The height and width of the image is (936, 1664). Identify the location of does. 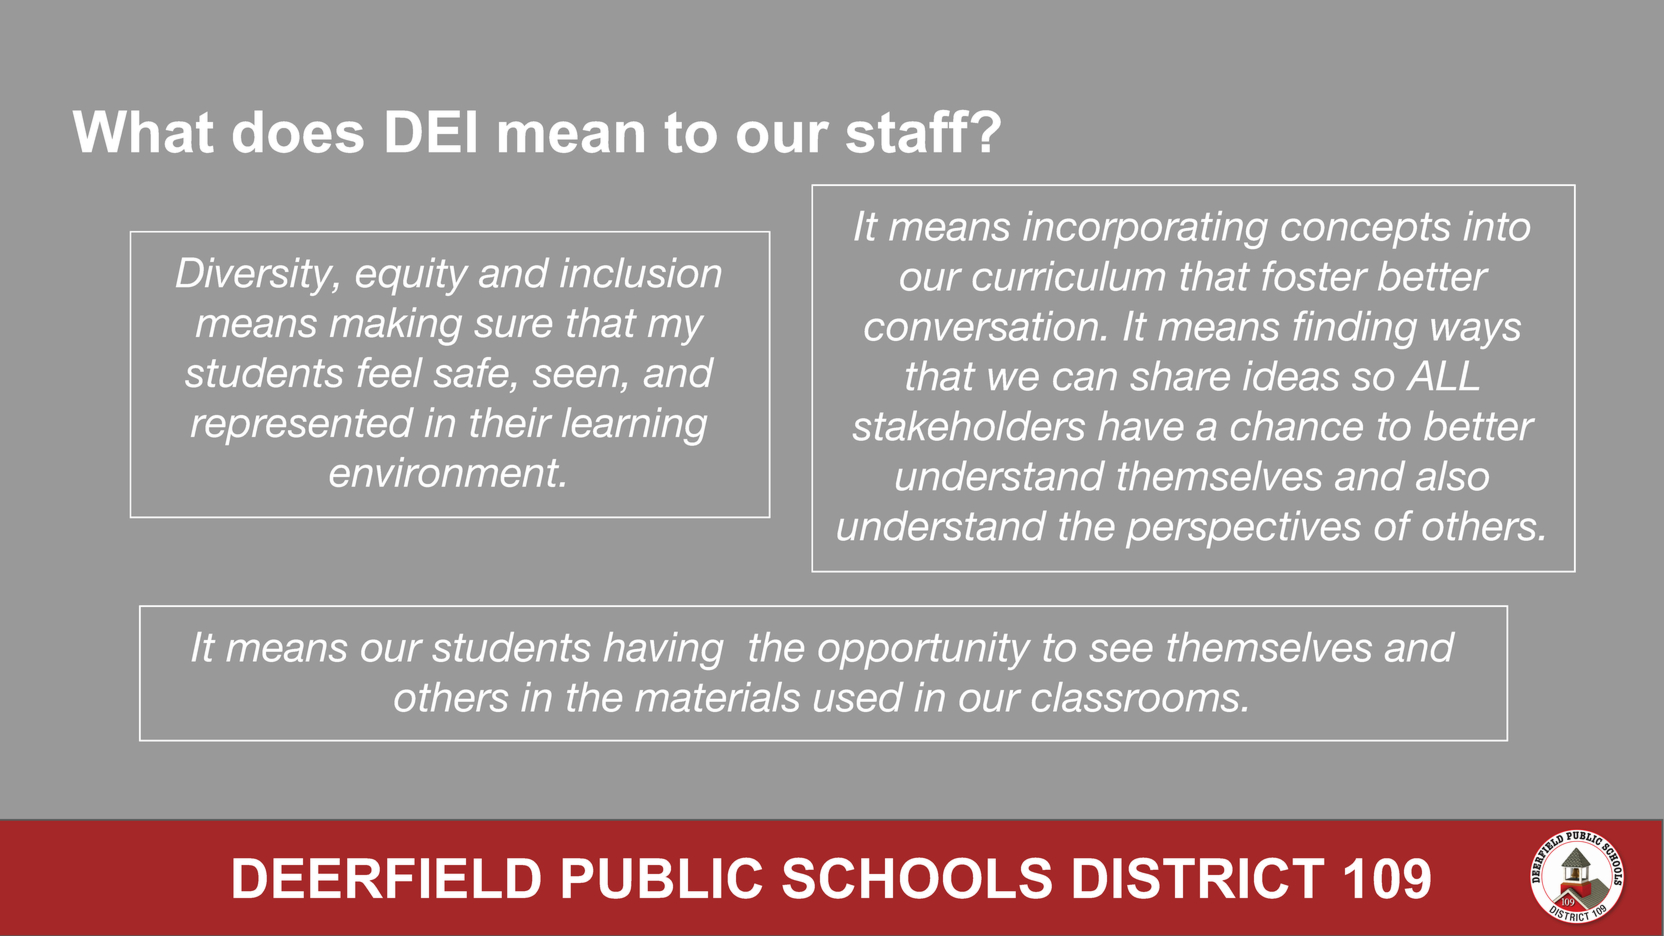
(298, 131).
